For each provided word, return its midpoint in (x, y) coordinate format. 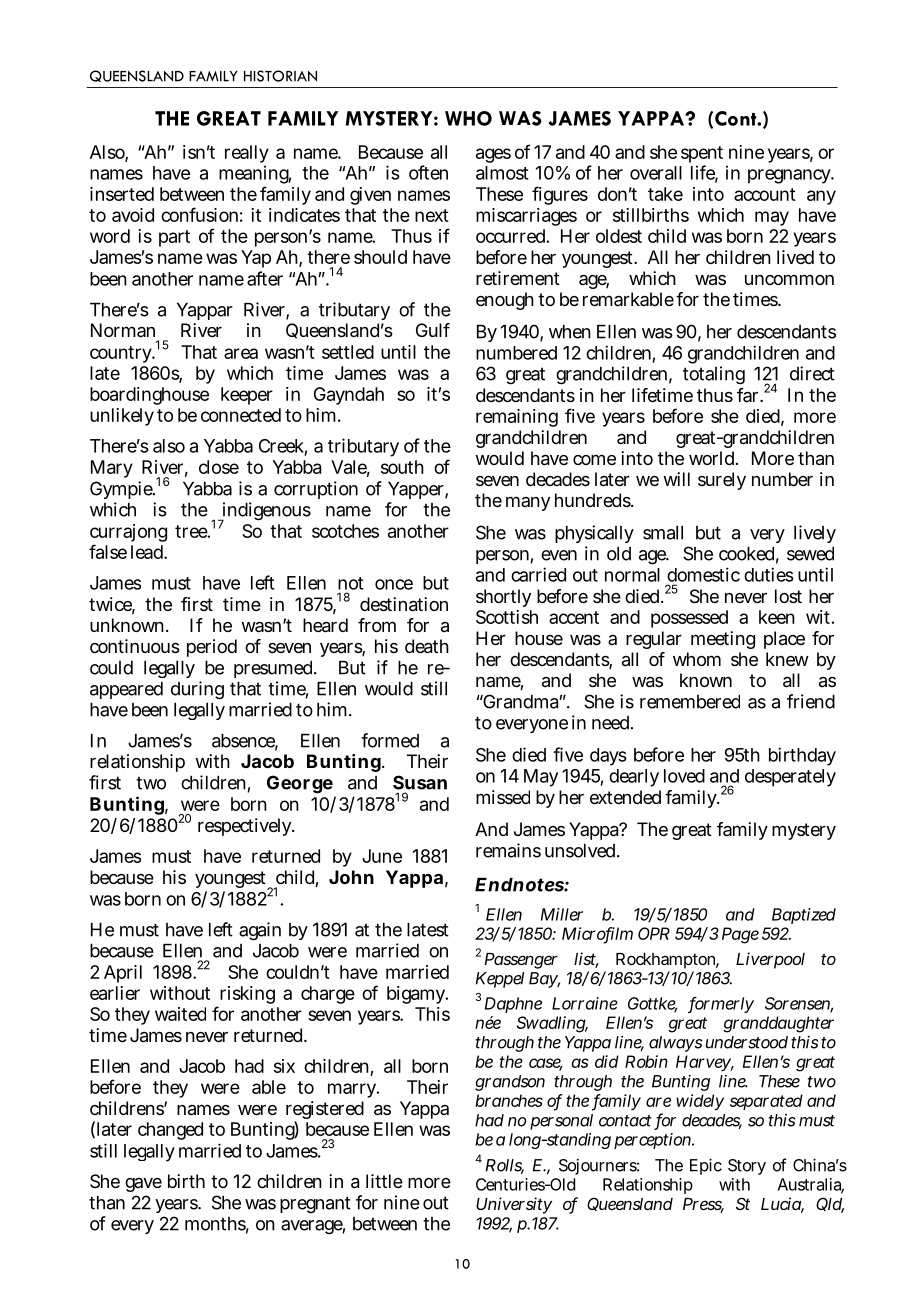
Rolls (505, 1166)
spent (702, 156)
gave (143, 1185)
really (247, 154)
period (212, 648)
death (427, 646)
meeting (723, 640)
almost (502, 173)
